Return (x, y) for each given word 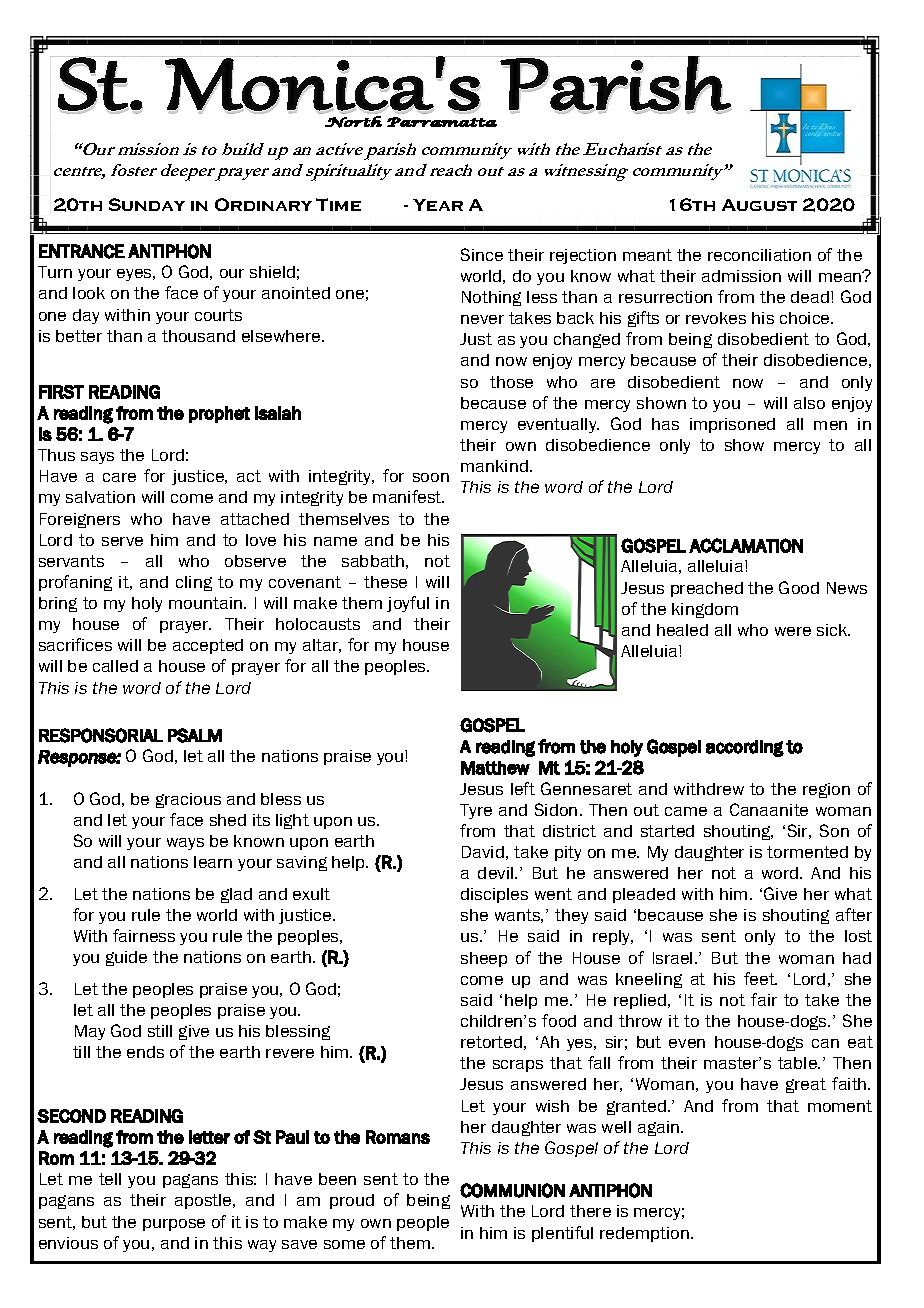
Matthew (495, 768)
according (745, 748)
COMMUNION (512, 1190)
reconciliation (759, 255)
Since (482, 254)
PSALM (195, 735)
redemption (644, 1234)
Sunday (147, 204)
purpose (174, 1225)
